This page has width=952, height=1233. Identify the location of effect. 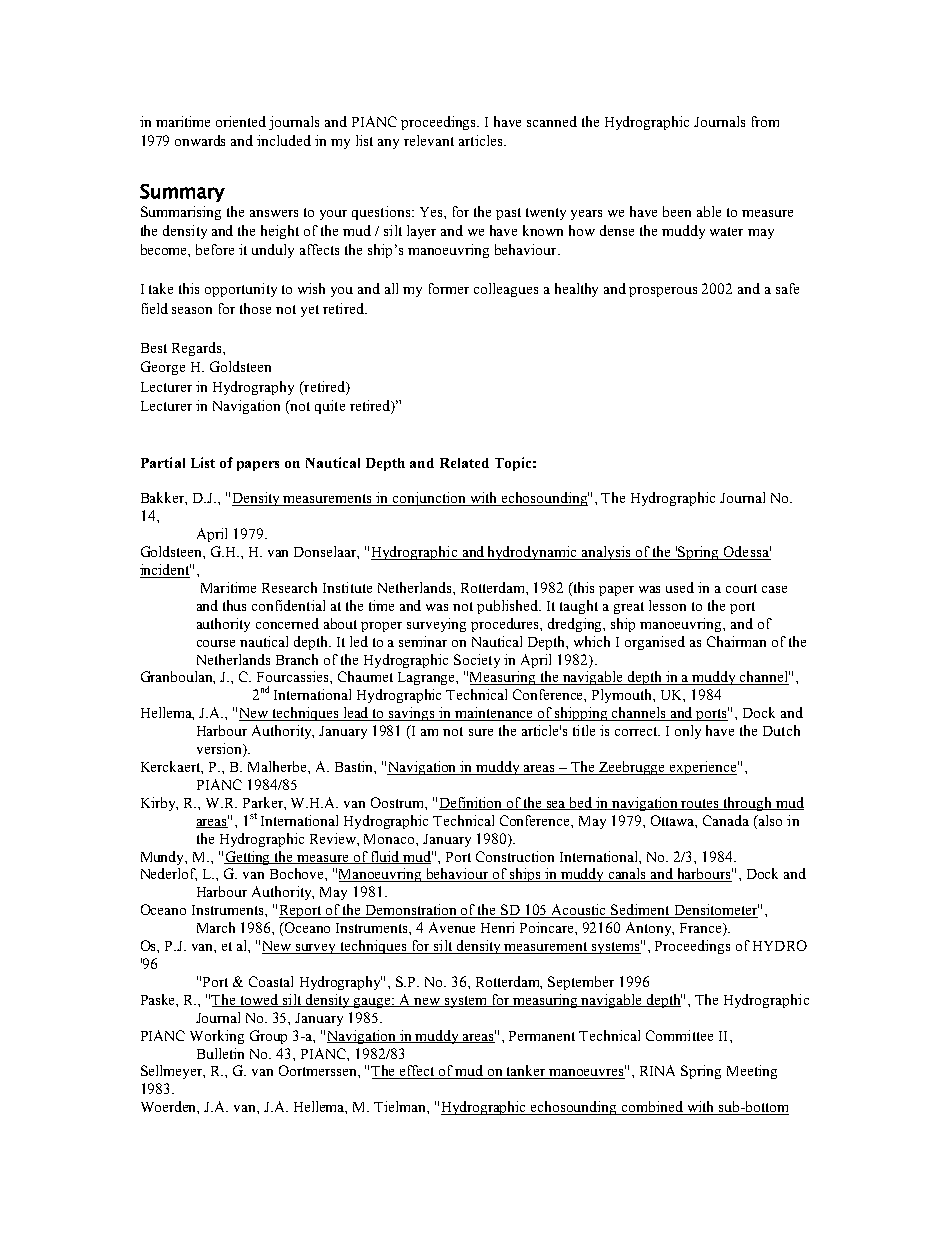
(418, 1072).
